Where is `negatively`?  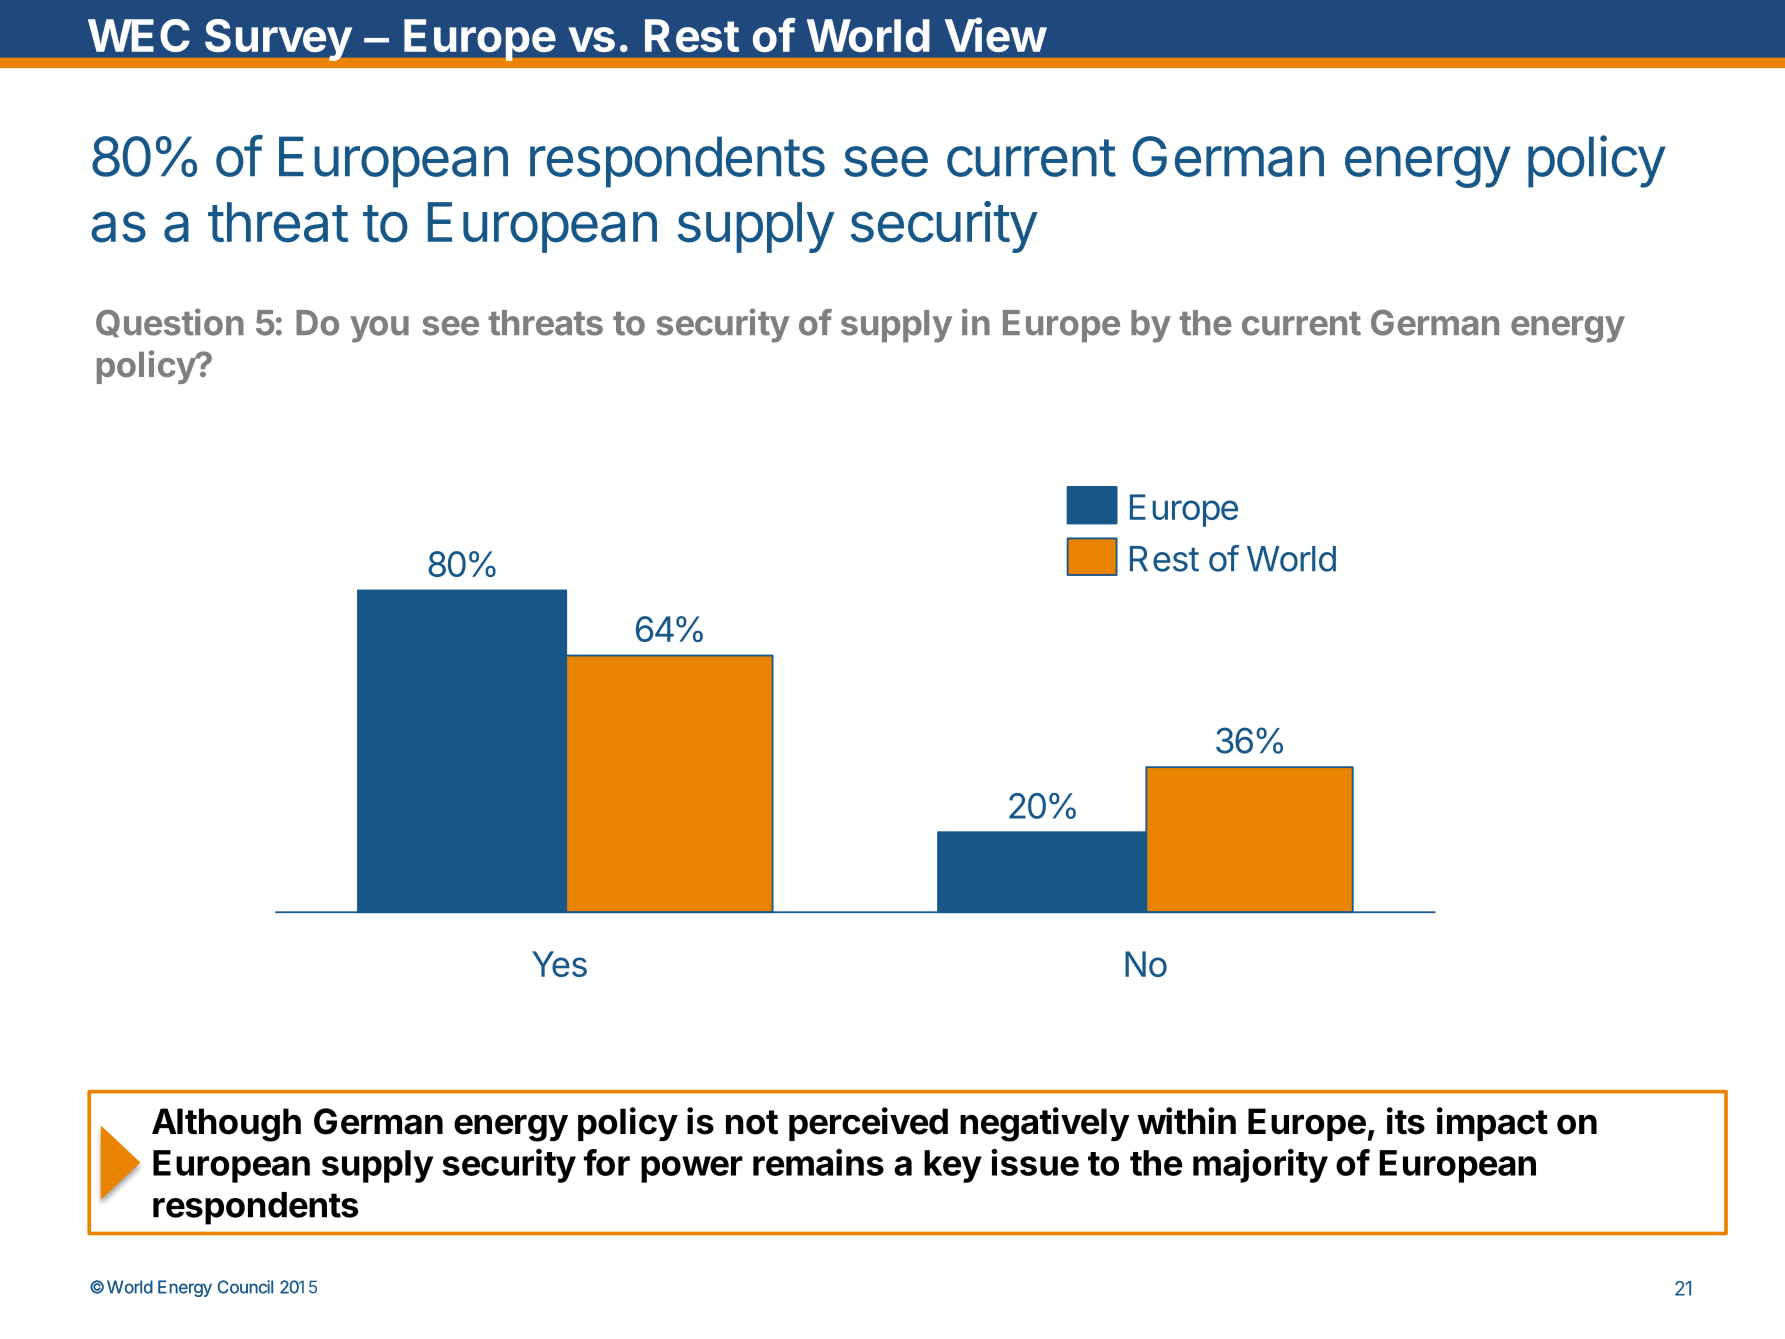 negatively is located at coordinates (1045, 1124).
